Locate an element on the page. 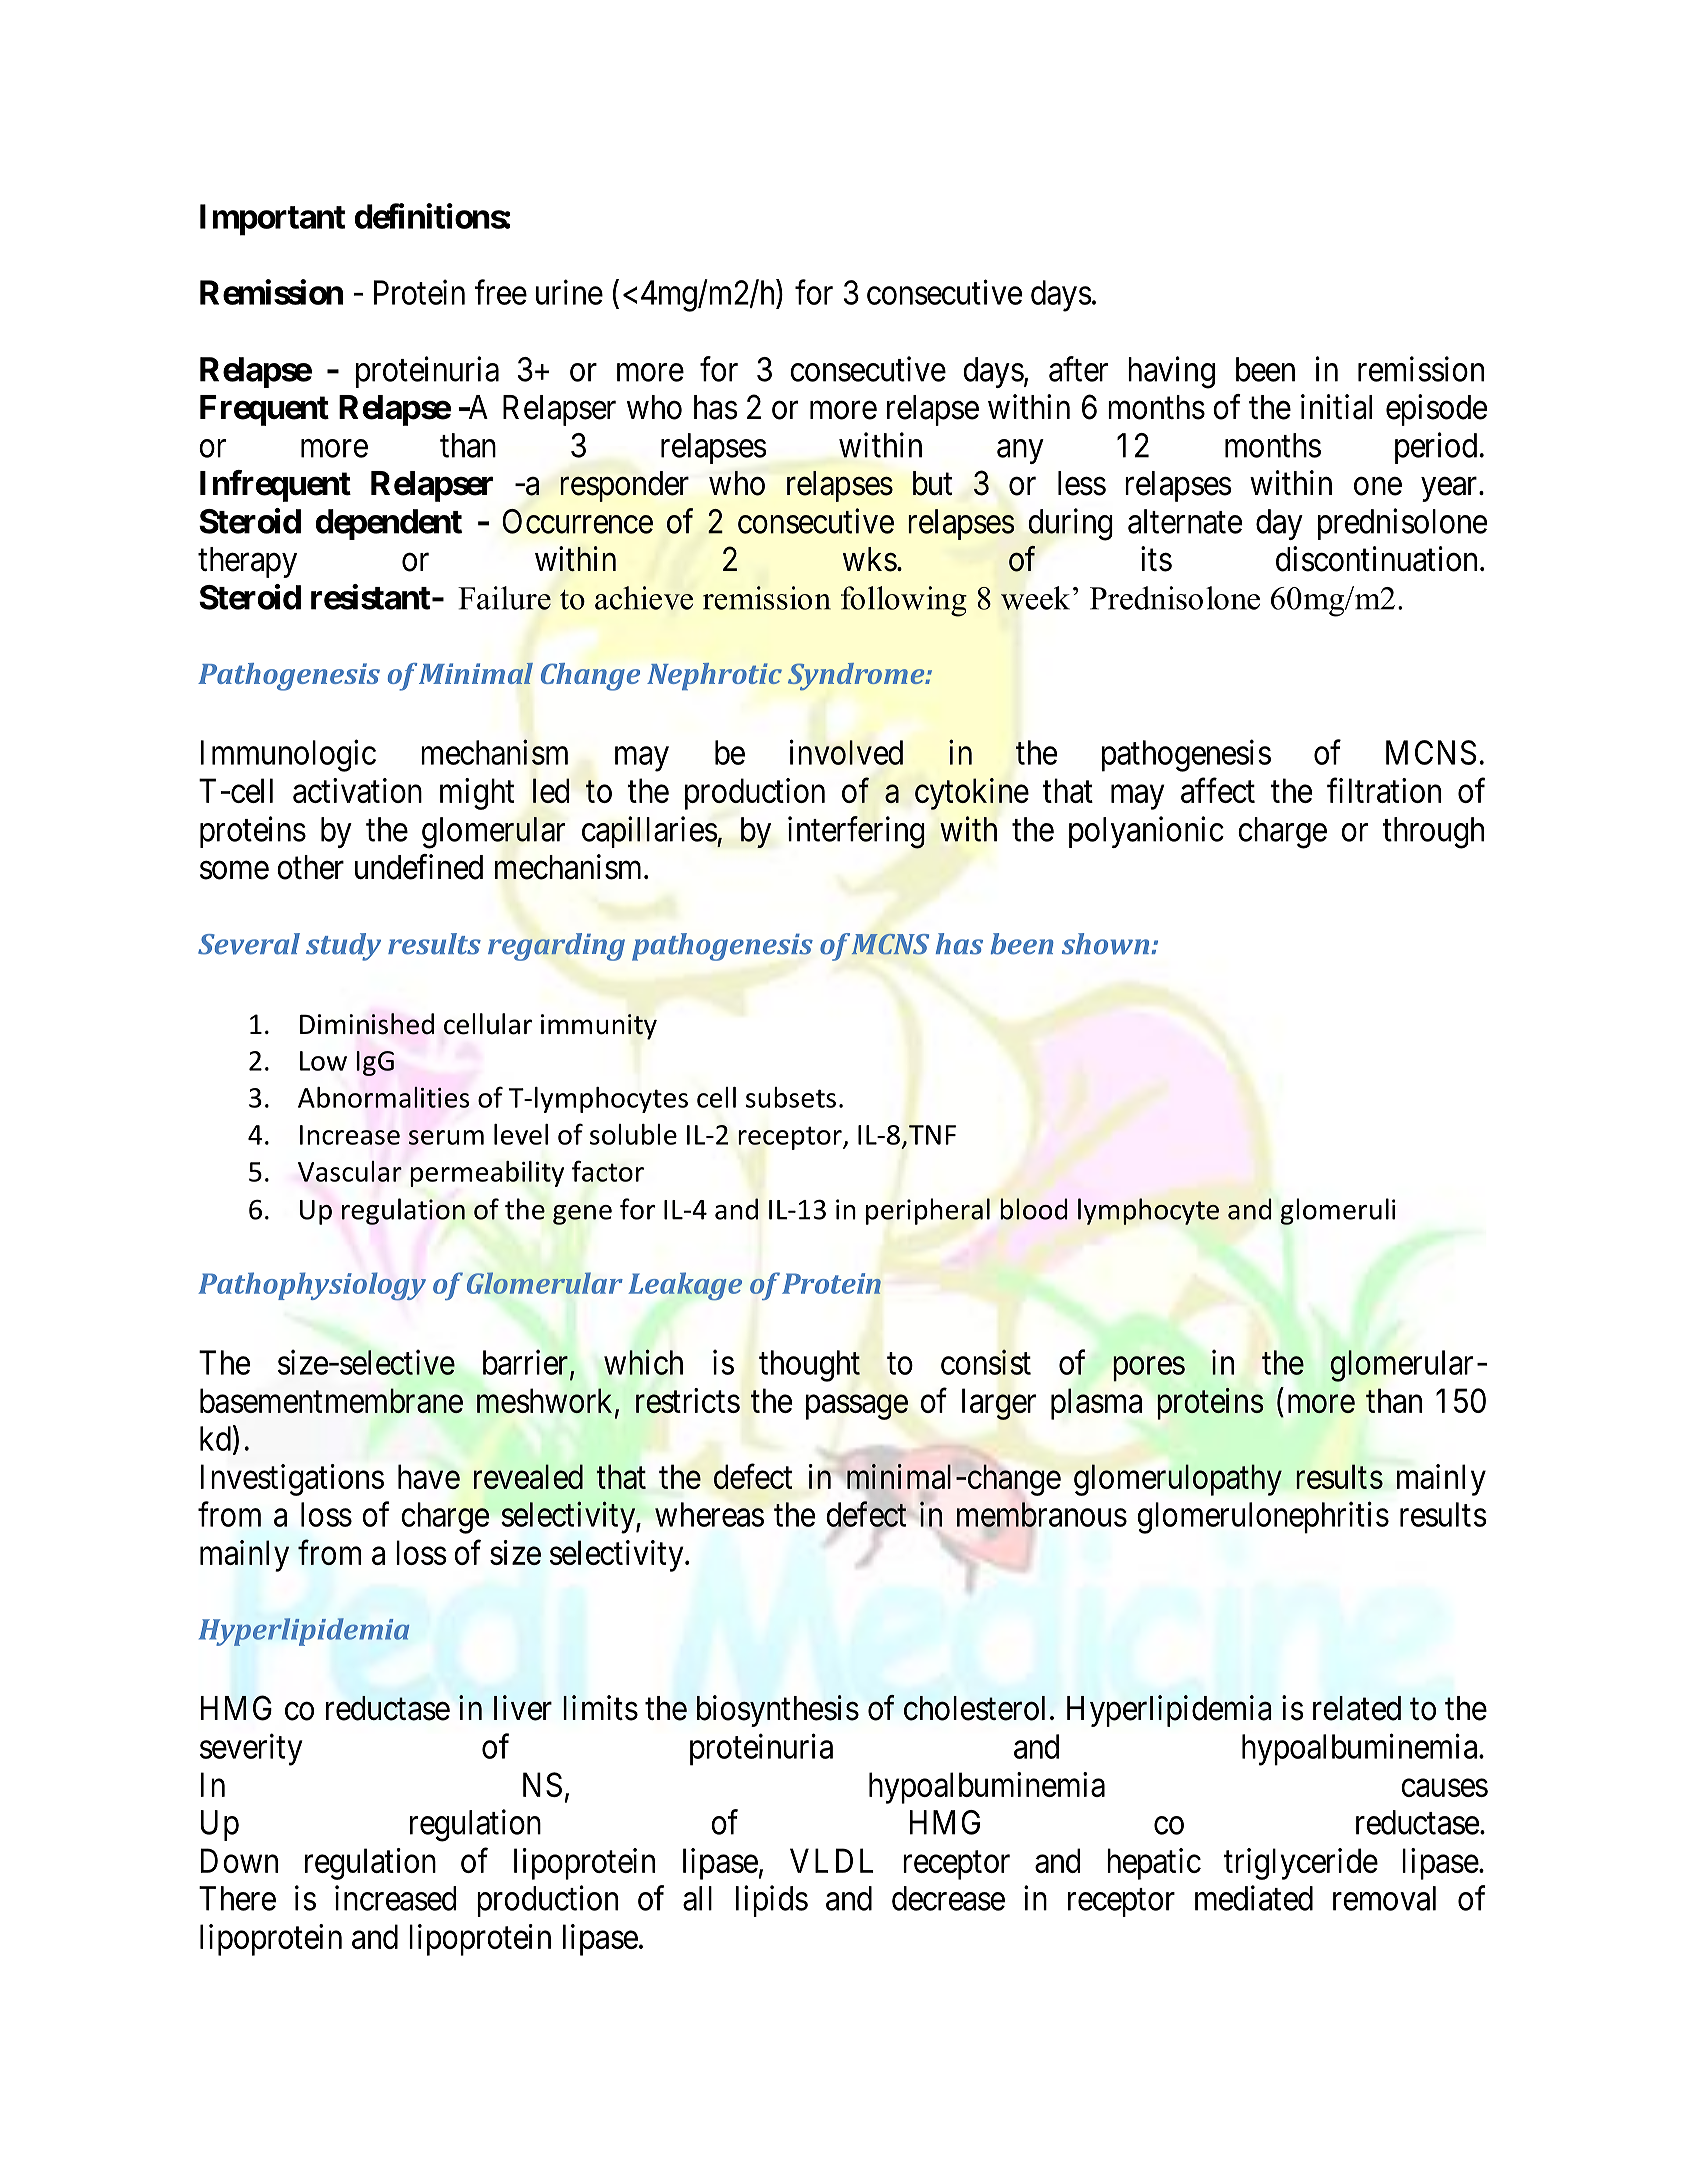 The image size is (1685, 2180). subsets is located at coordinates (791, 1097).
